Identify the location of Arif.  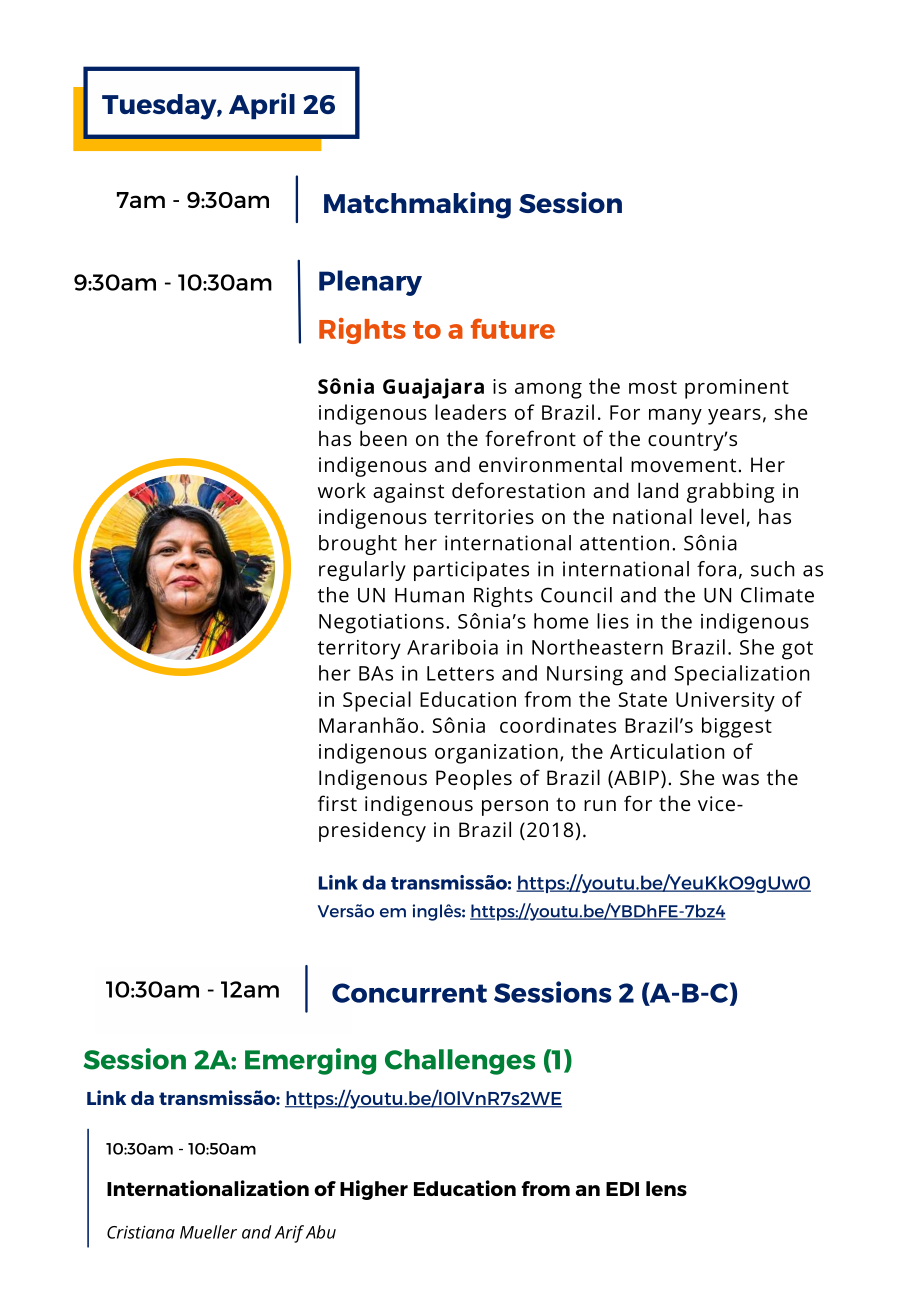
(289, 1234).
